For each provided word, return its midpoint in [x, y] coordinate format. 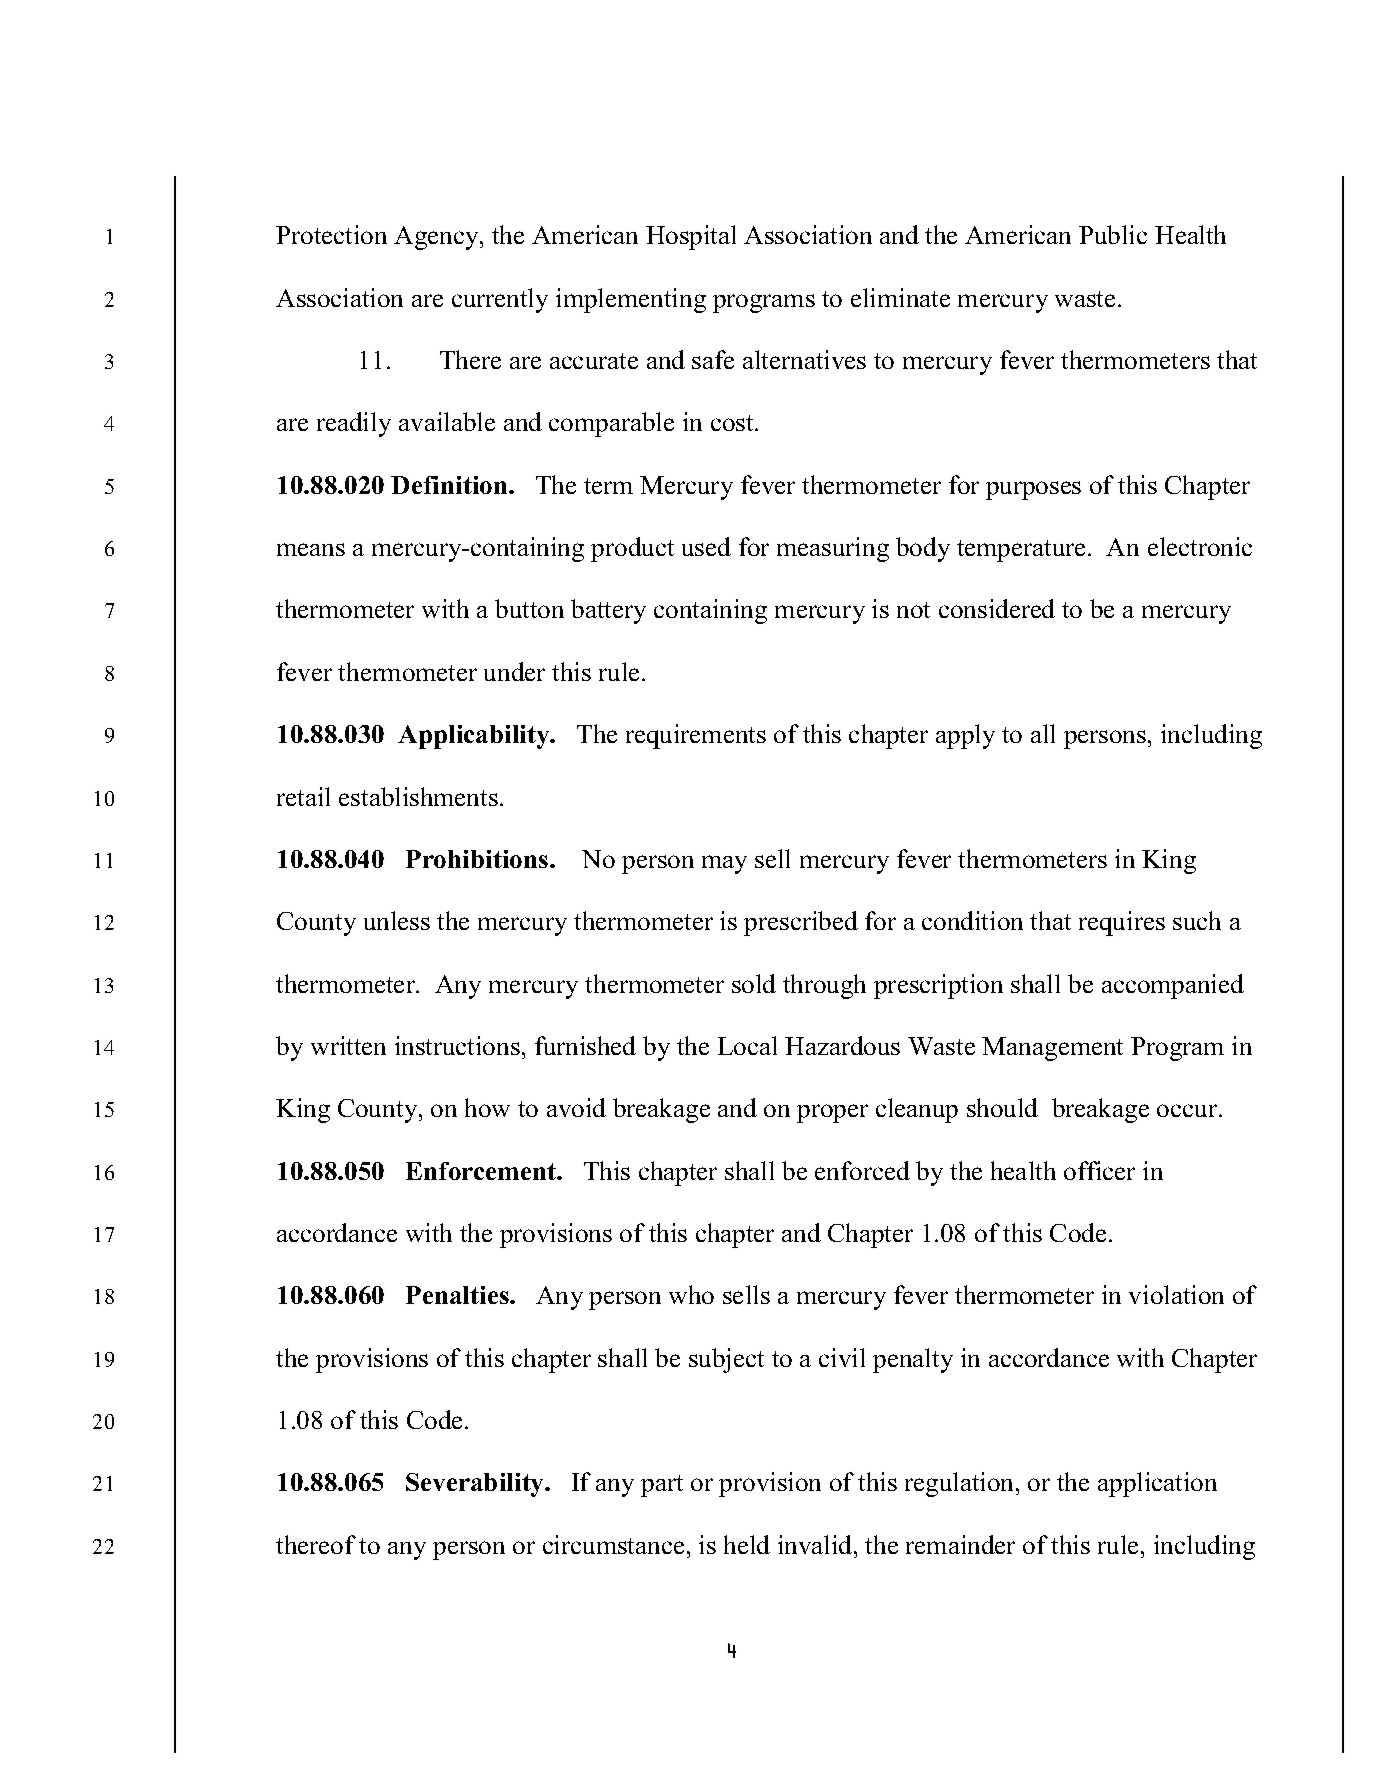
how [487, 1107]
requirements [696, 736]
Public [1113, 234]
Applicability [475, 737]
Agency [438, 238]
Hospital [691, 237]
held [747, 1544]
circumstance [613, 1544]
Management [1052, 1049]
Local [747, 1045]
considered [997, 608]
